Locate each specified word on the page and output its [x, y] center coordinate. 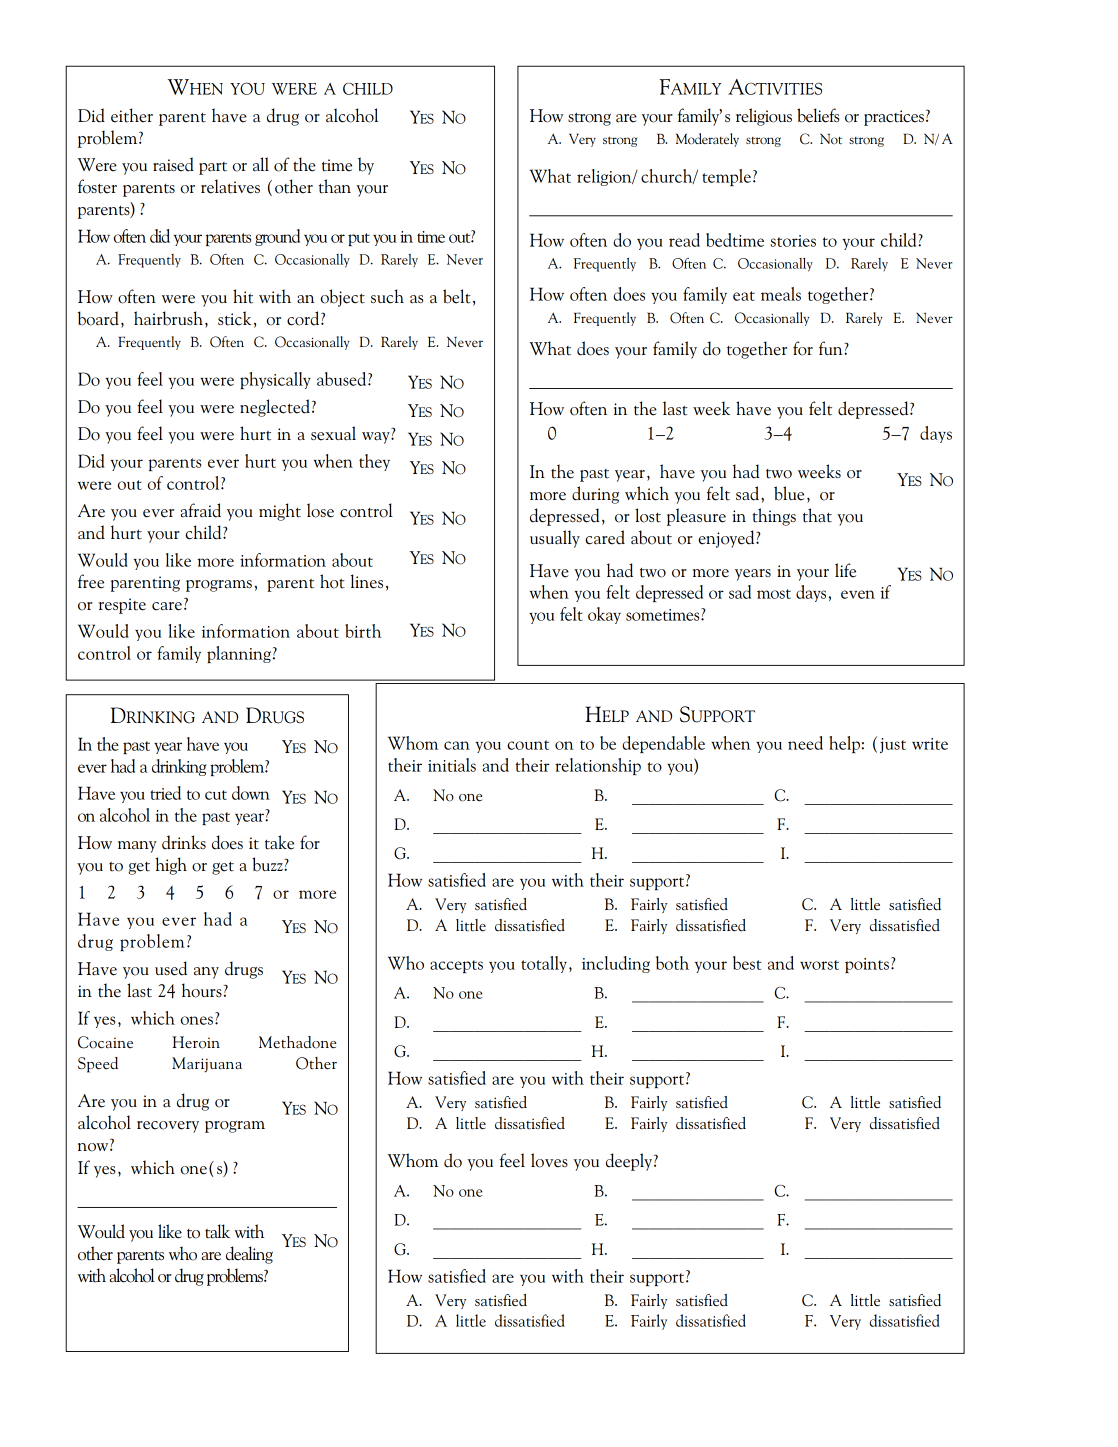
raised [173, 164]
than [335, 186]
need [805, 743]
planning [239, 654]
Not [831, 139]
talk [217, 1231]
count [528, 745]
